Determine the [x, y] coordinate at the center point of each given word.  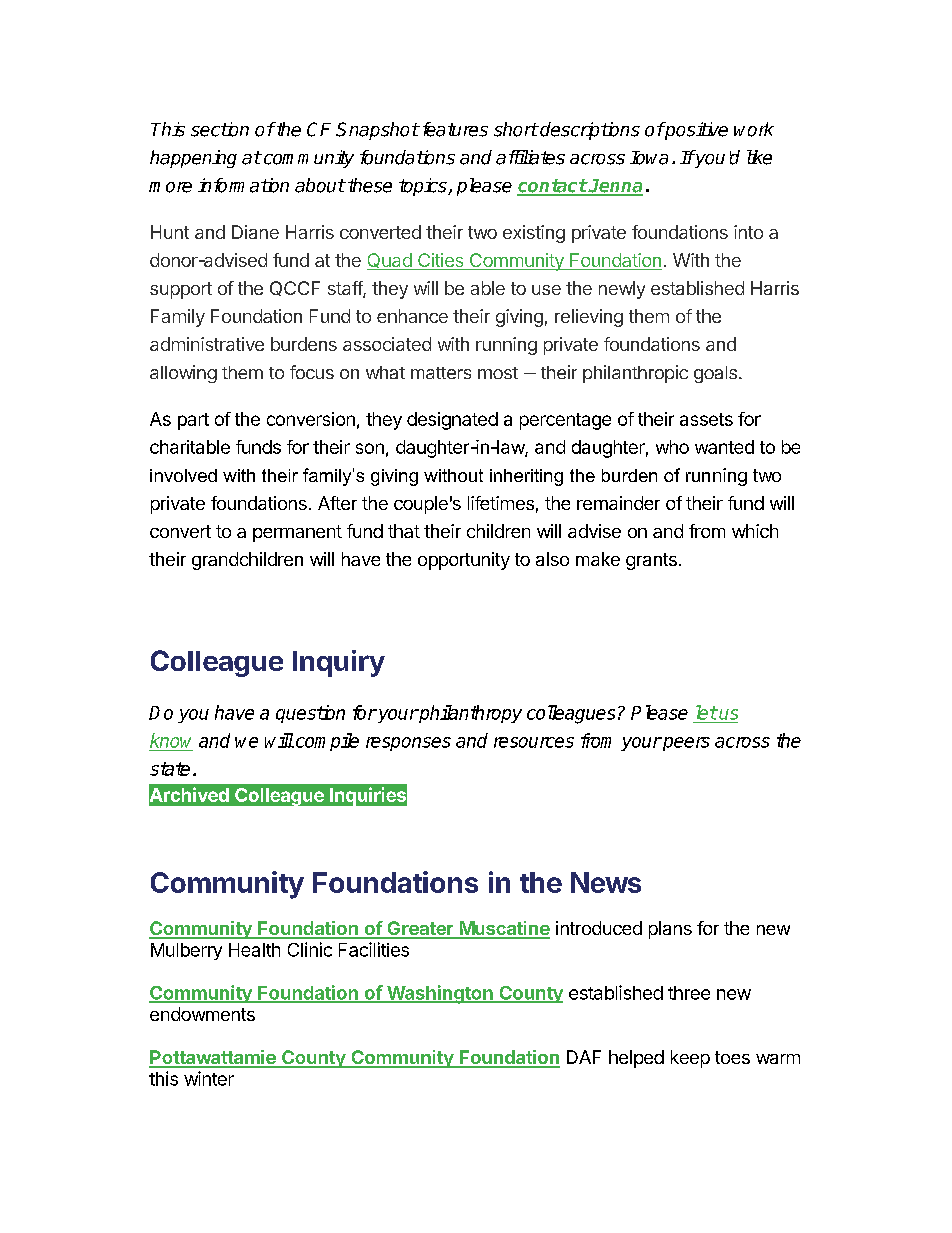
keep [690, 1059]
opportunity [464, 561]
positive [695, 131]
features [453, 129]
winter [209, 1078]
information [243, 185]
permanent [297, 533]
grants [651, 561]
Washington [440, 994]
